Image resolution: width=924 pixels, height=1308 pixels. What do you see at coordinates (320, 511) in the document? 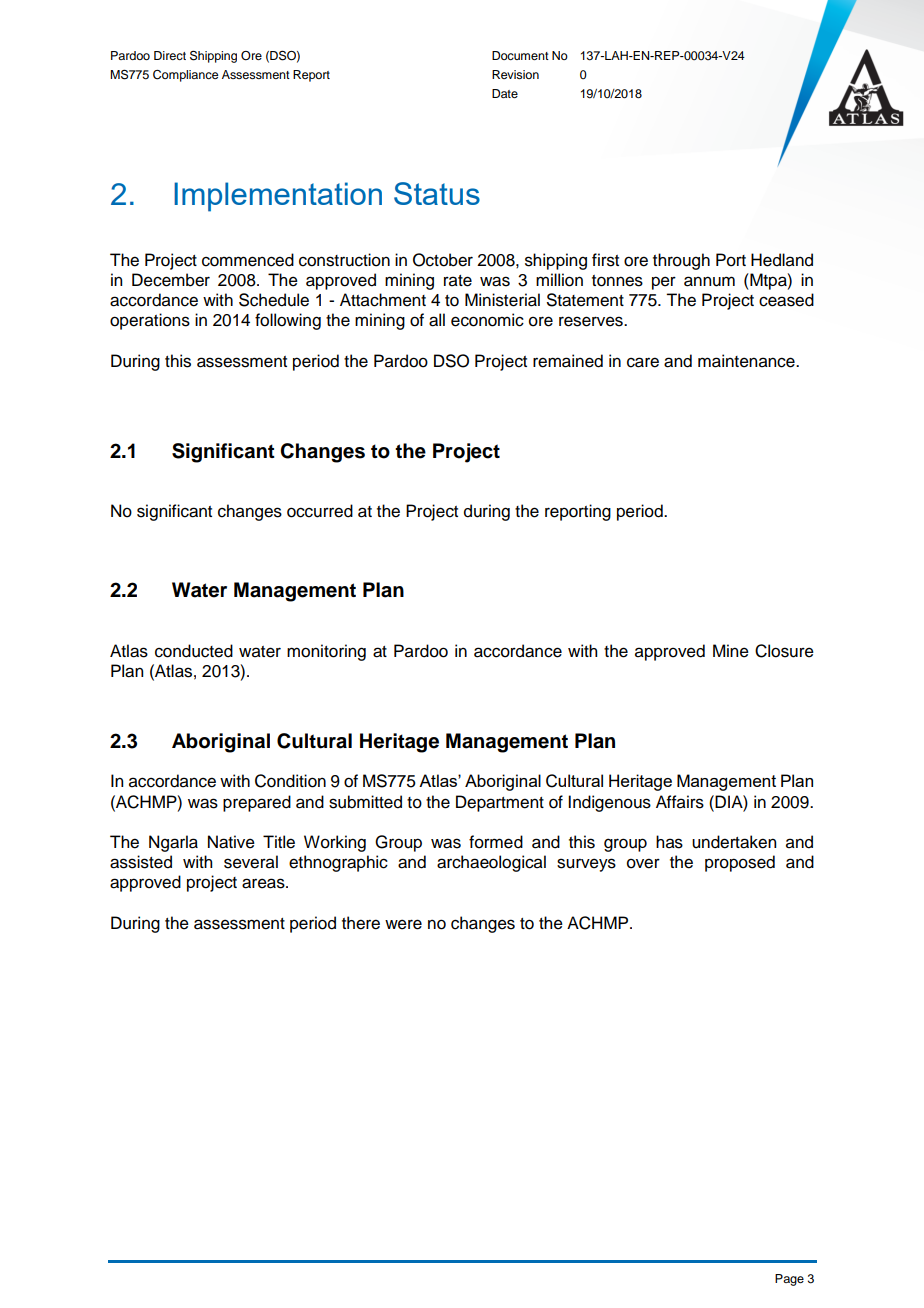
I see `occurred` at bounding box center [320, 511].
